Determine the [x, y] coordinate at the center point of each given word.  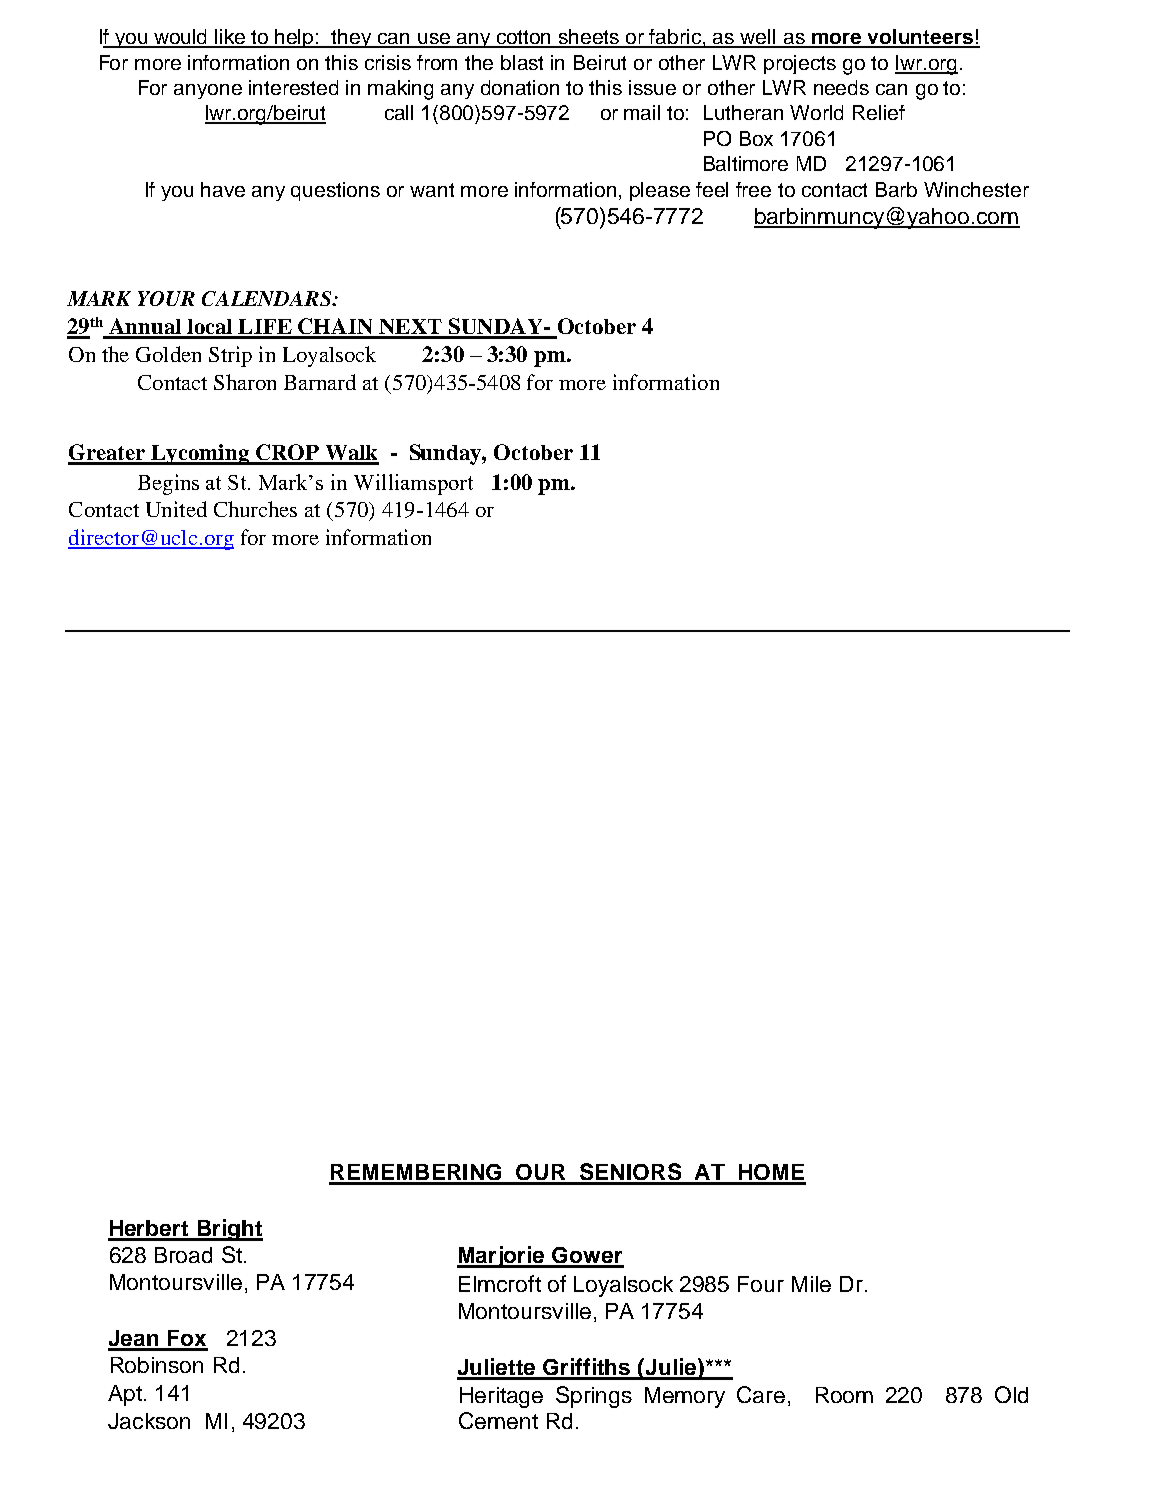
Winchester [976, 189]
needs [841, 87]
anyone [208, 91]
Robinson [157, 1365]
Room [844, 1395]
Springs [594, 1397]
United [176, 509]
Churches [255, 509]
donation [520, 87]
